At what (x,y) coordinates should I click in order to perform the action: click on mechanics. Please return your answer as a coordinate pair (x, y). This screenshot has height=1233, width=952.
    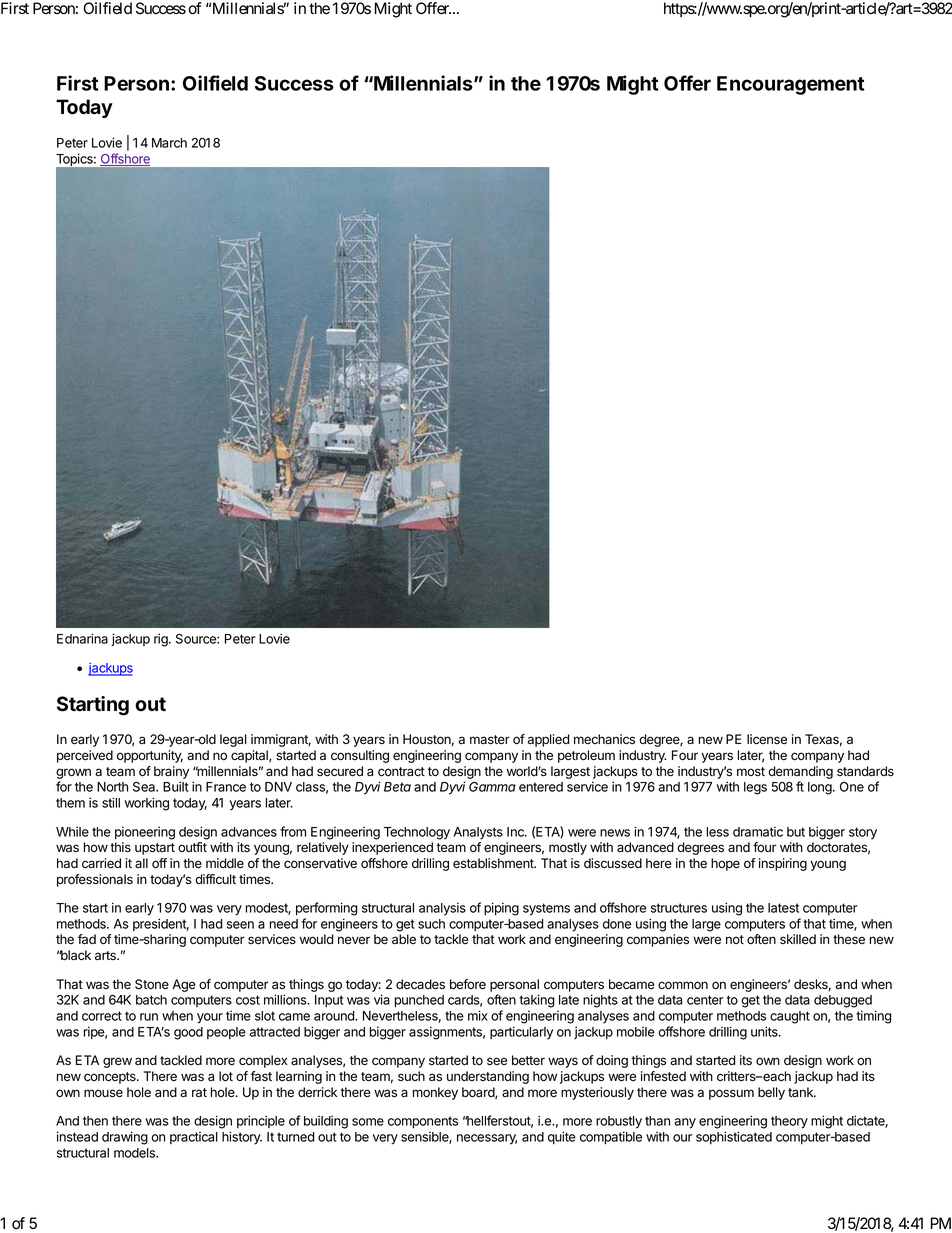
    Looking at the image, I should click on (604, 739).
